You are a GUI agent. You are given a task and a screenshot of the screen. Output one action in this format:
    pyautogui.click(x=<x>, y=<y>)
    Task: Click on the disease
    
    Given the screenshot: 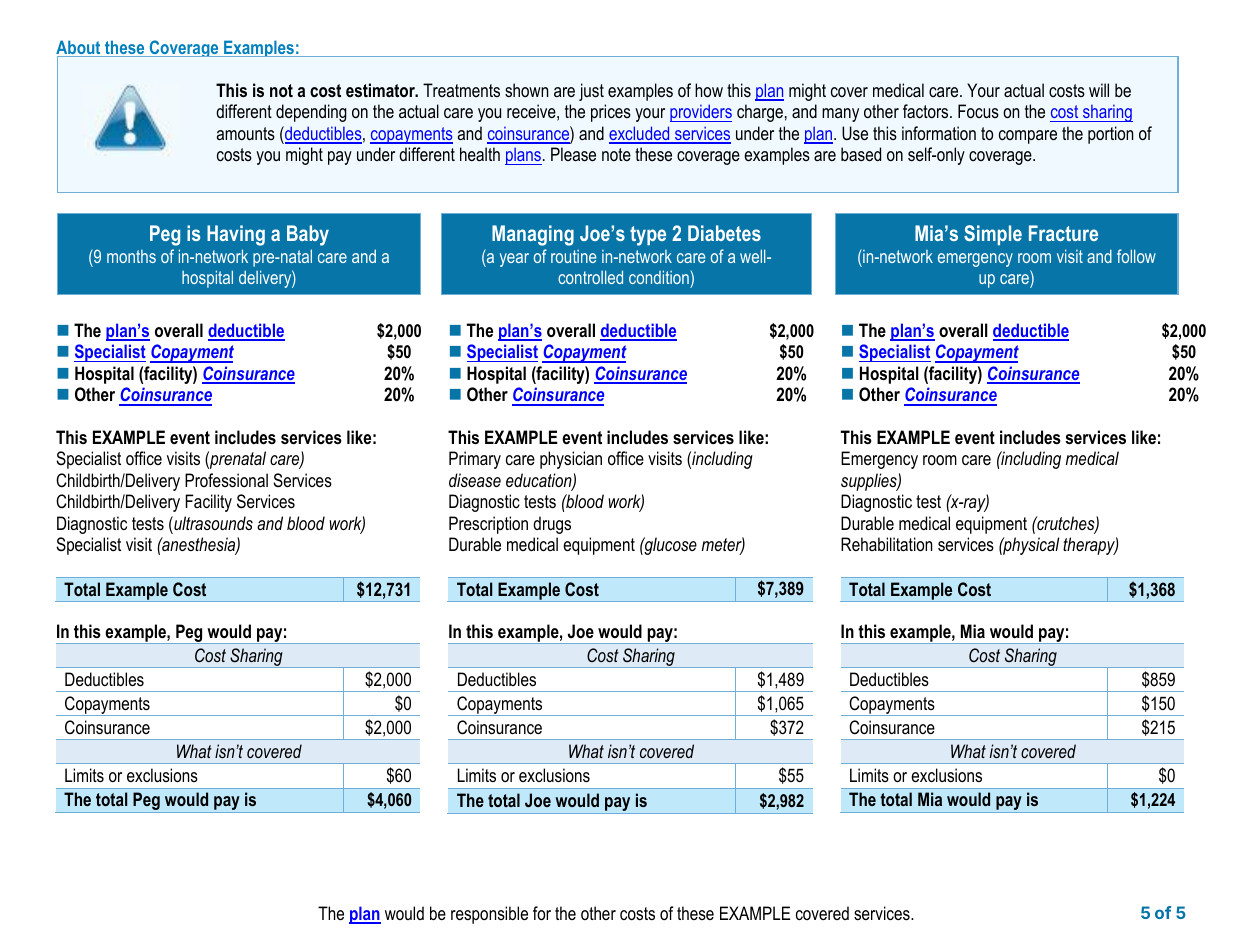 What is the action you would take?
    pyautogui.click(x=475, y=480)
